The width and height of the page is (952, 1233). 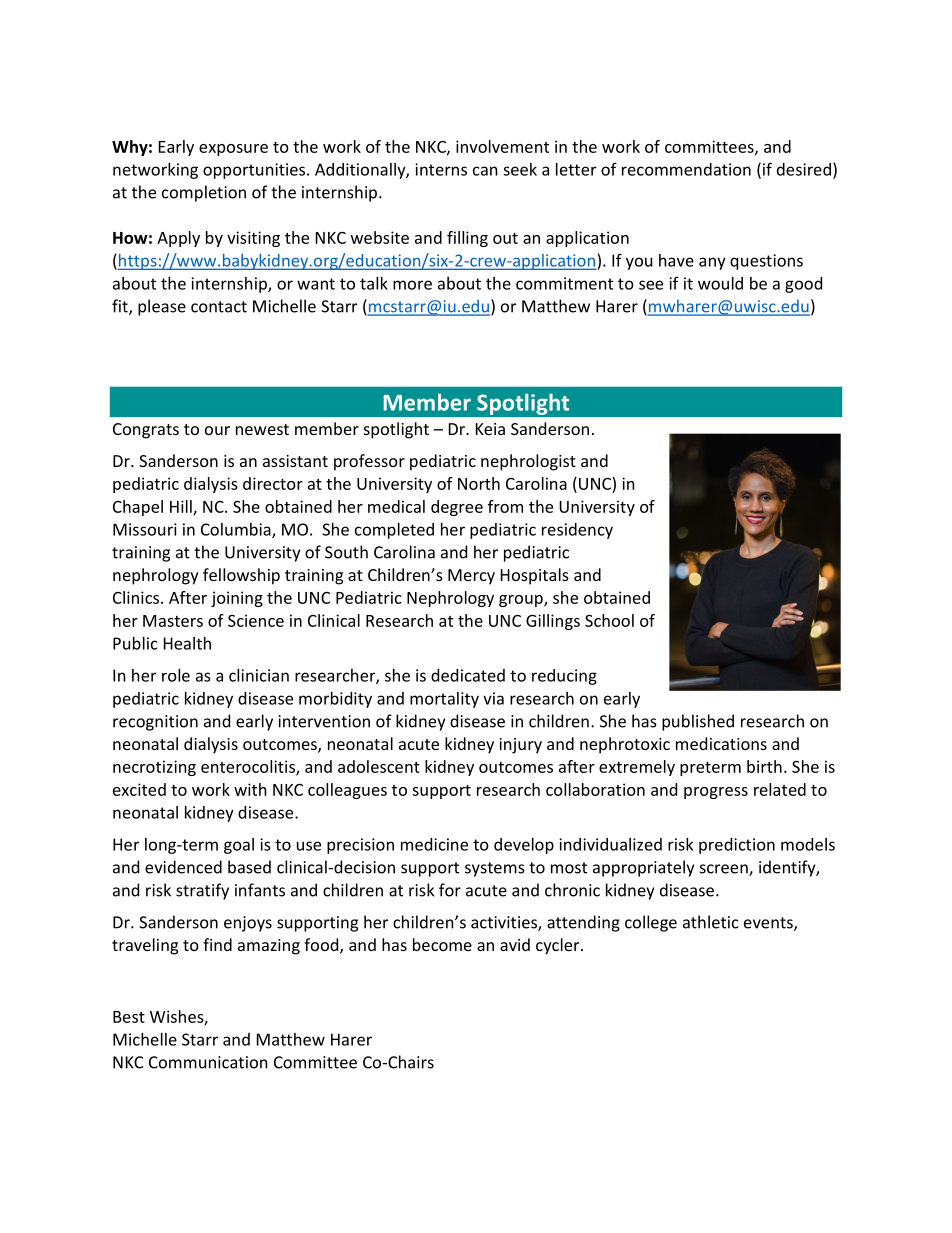 What do you see at coordinates (208, 1062) in the page?
I see `Communication` at bounding box center [208, 1062].
